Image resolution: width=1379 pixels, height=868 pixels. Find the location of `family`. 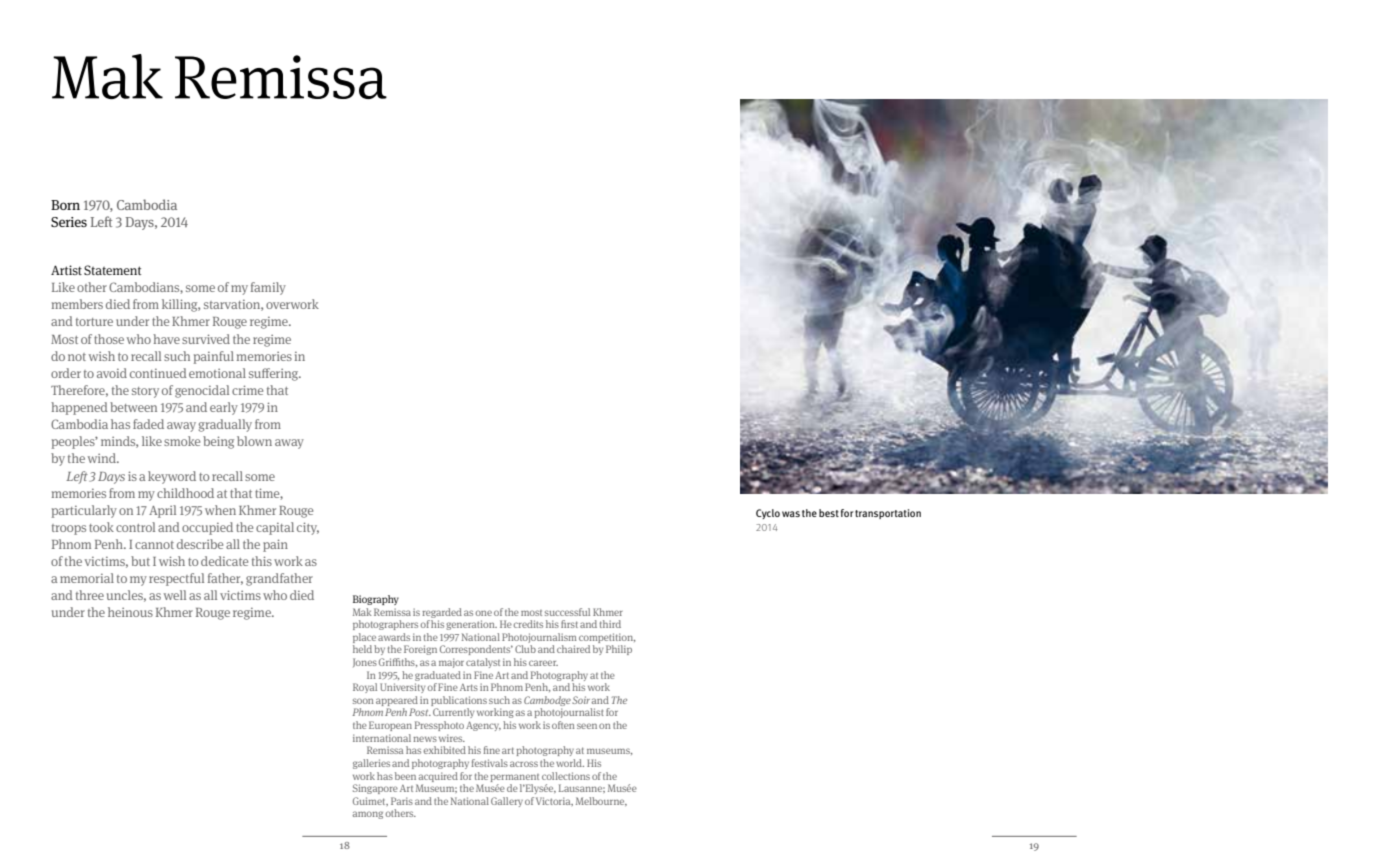

family is located at coordinates (268, 288).
